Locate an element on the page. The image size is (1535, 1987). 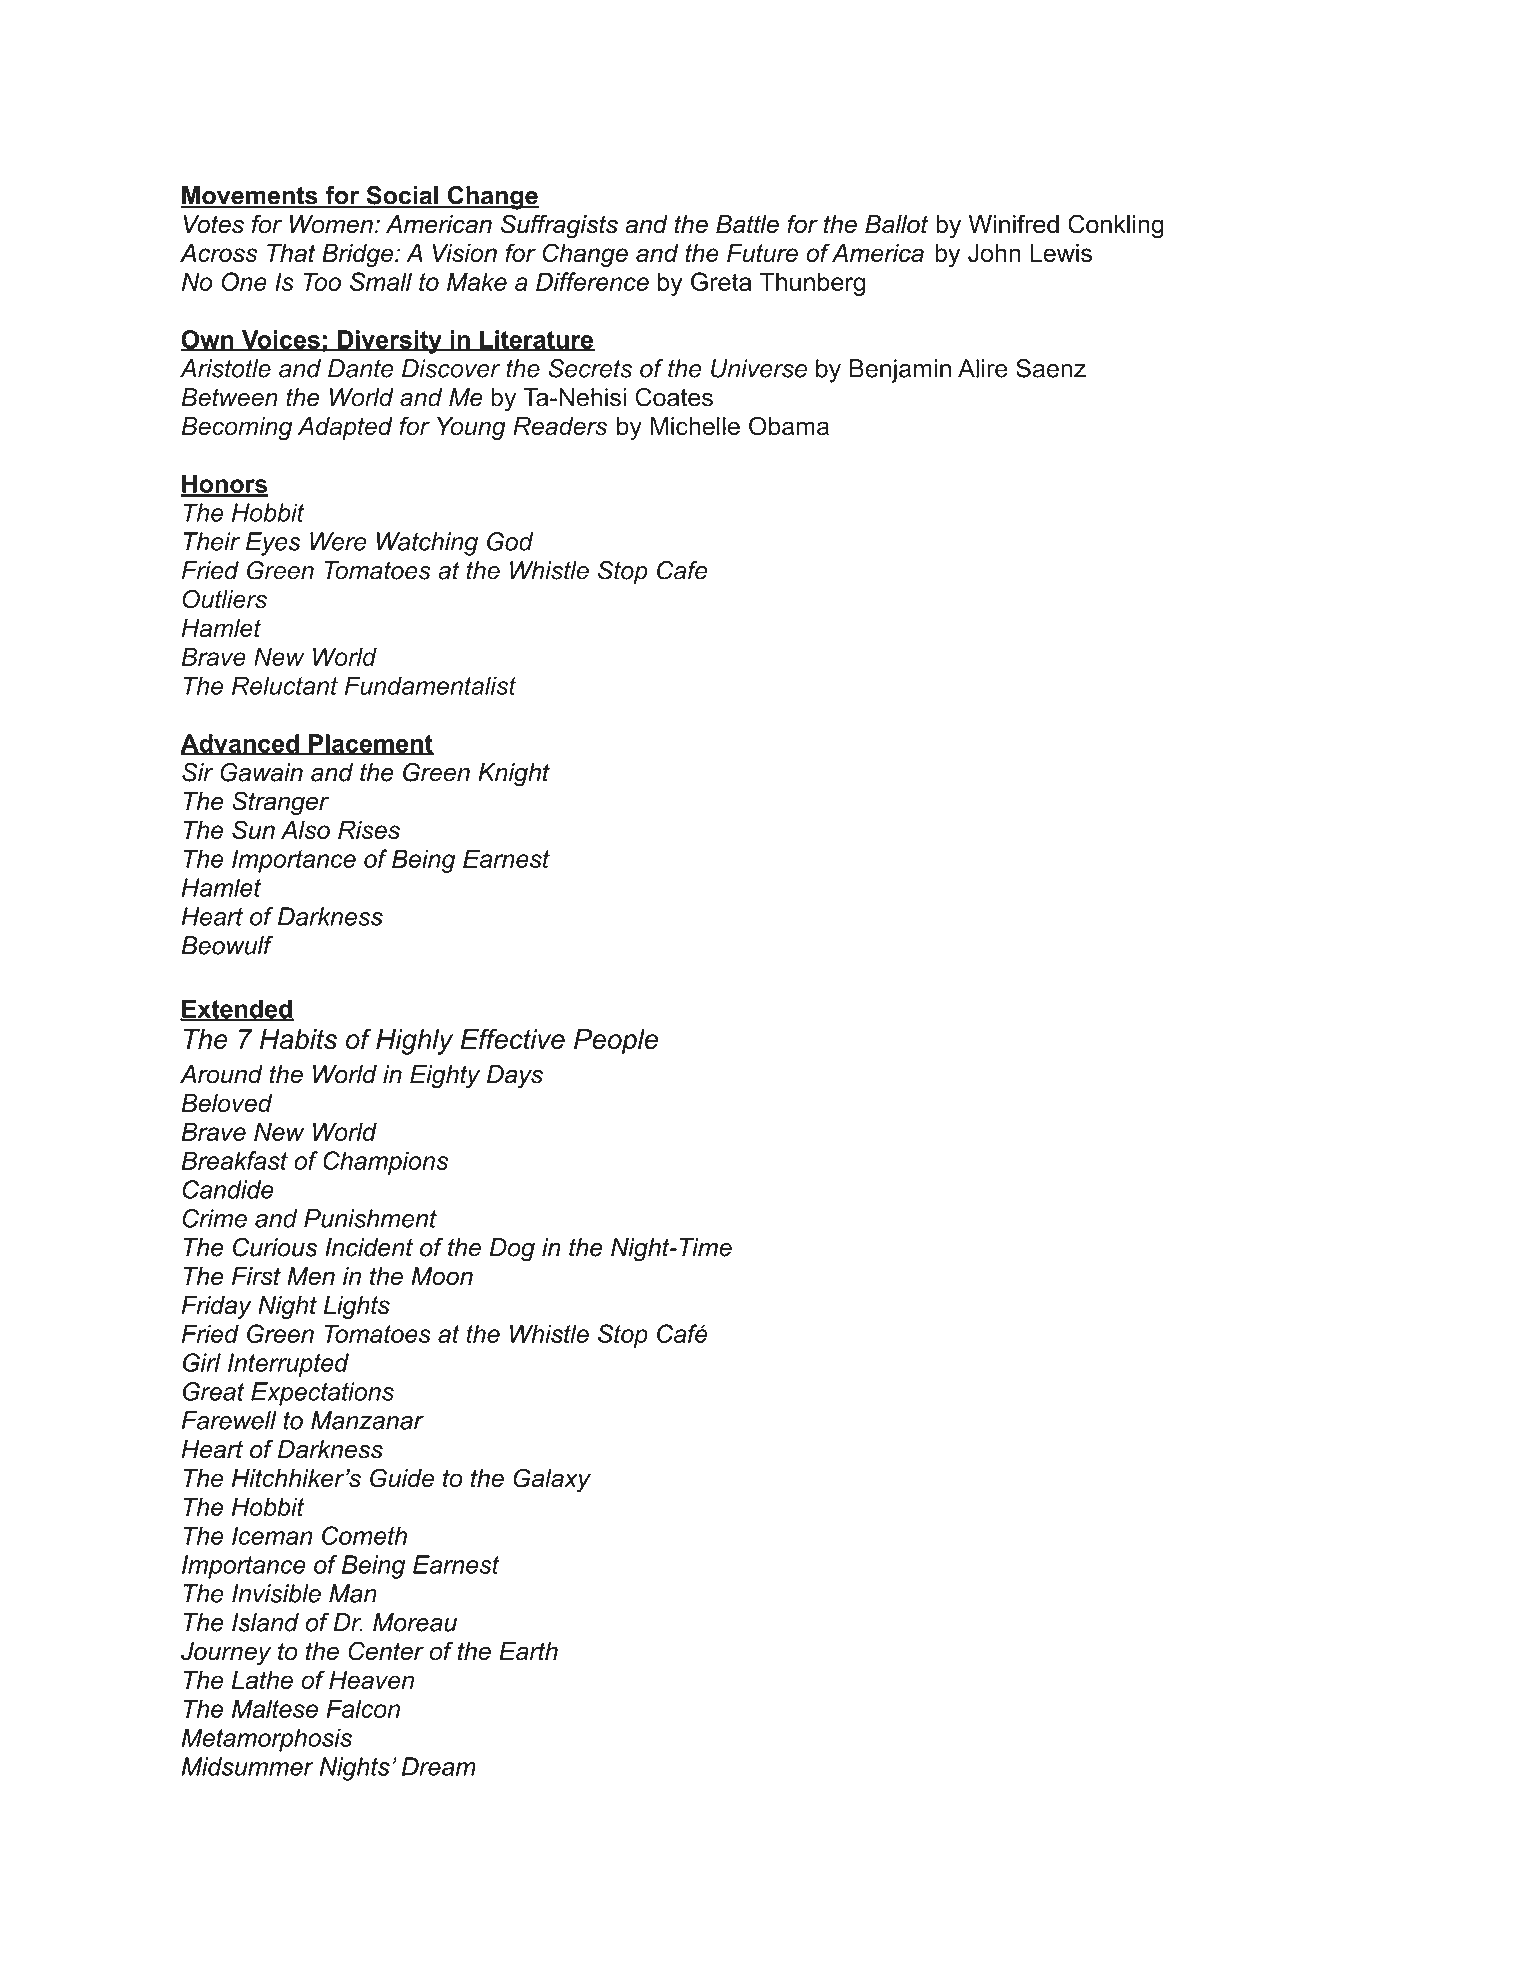
Galaxy is located at coordinates (552, 1480).
